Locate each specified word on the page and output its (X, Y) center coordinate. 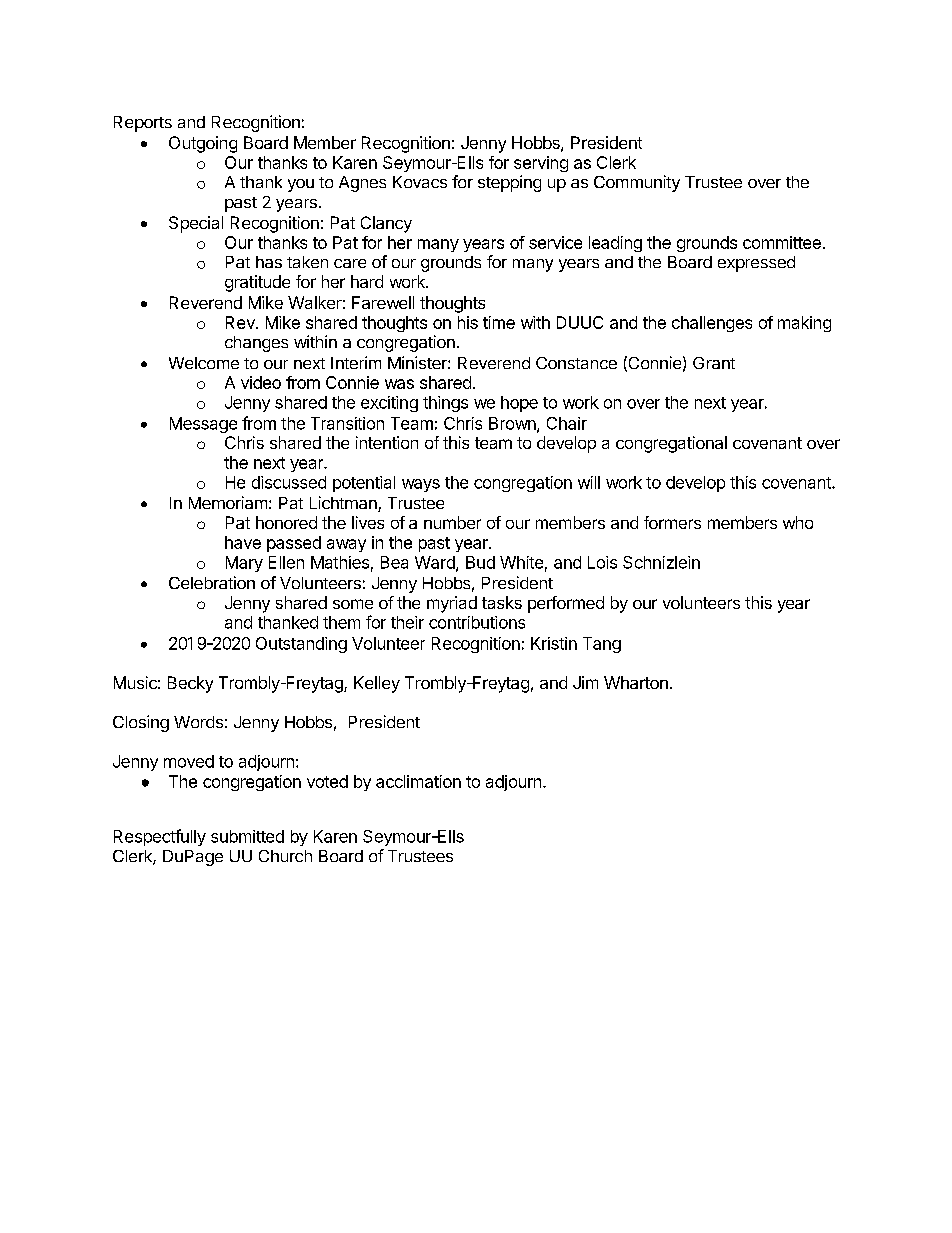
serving (541, 164)
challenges (712, 324)
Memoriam (228, 502)
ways (421, 485)
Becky (190, 684)
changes (256, 344)
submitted (247, 836)
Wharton (636, 682)
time (499, 322)
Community (637, 183)
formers (672, 522)
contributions (477, 622)
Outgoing (203, 144)
